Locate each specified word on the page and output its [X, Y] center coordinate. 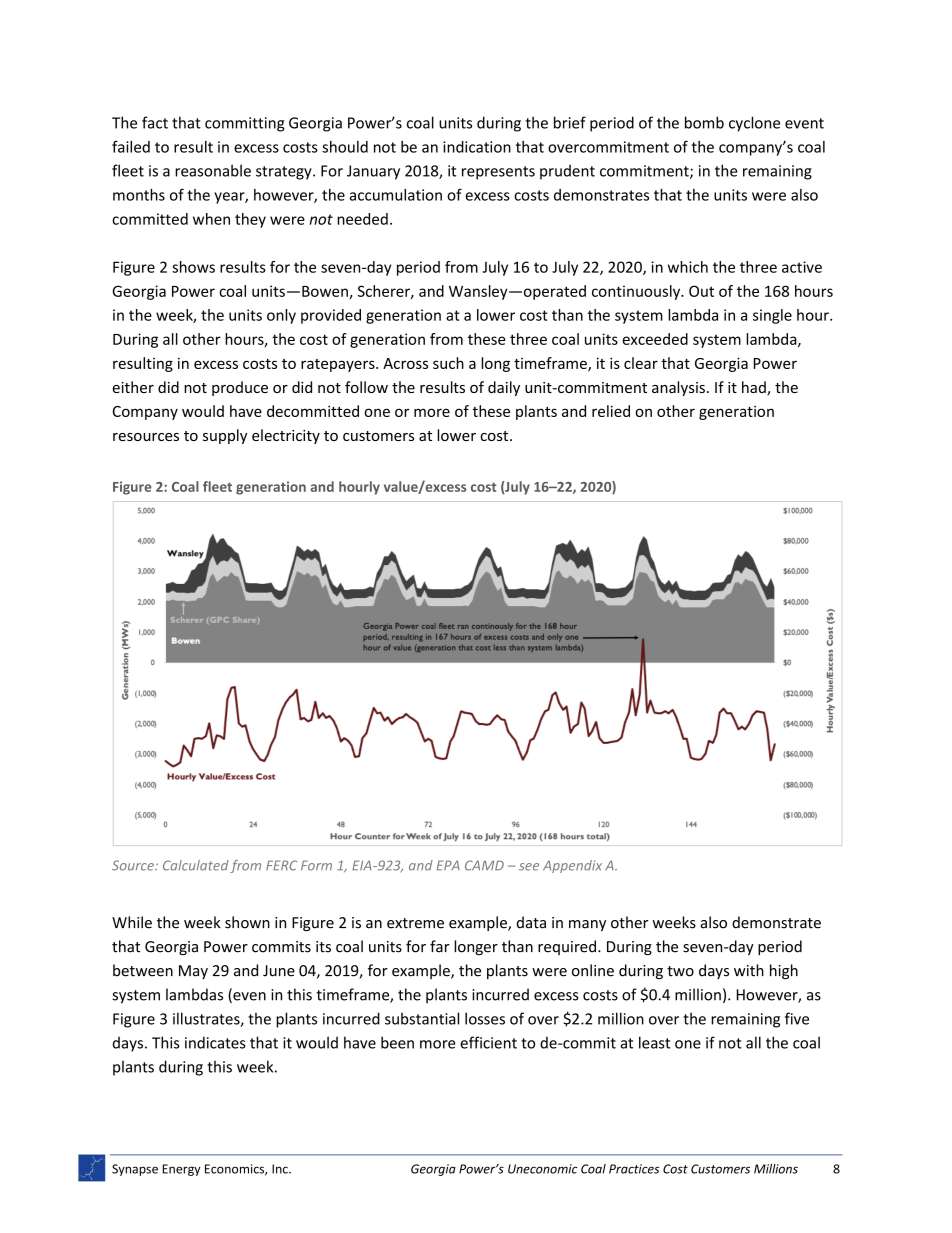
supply [225, 436]
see [529, 867]
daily [504, 388]
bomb [704, 122]
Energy [181, 1170]
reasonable [213, 170]
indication [477, 147]
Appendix [572, 866]
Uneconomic [543, 1169]
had [755, 388]
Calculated [196, 865]
